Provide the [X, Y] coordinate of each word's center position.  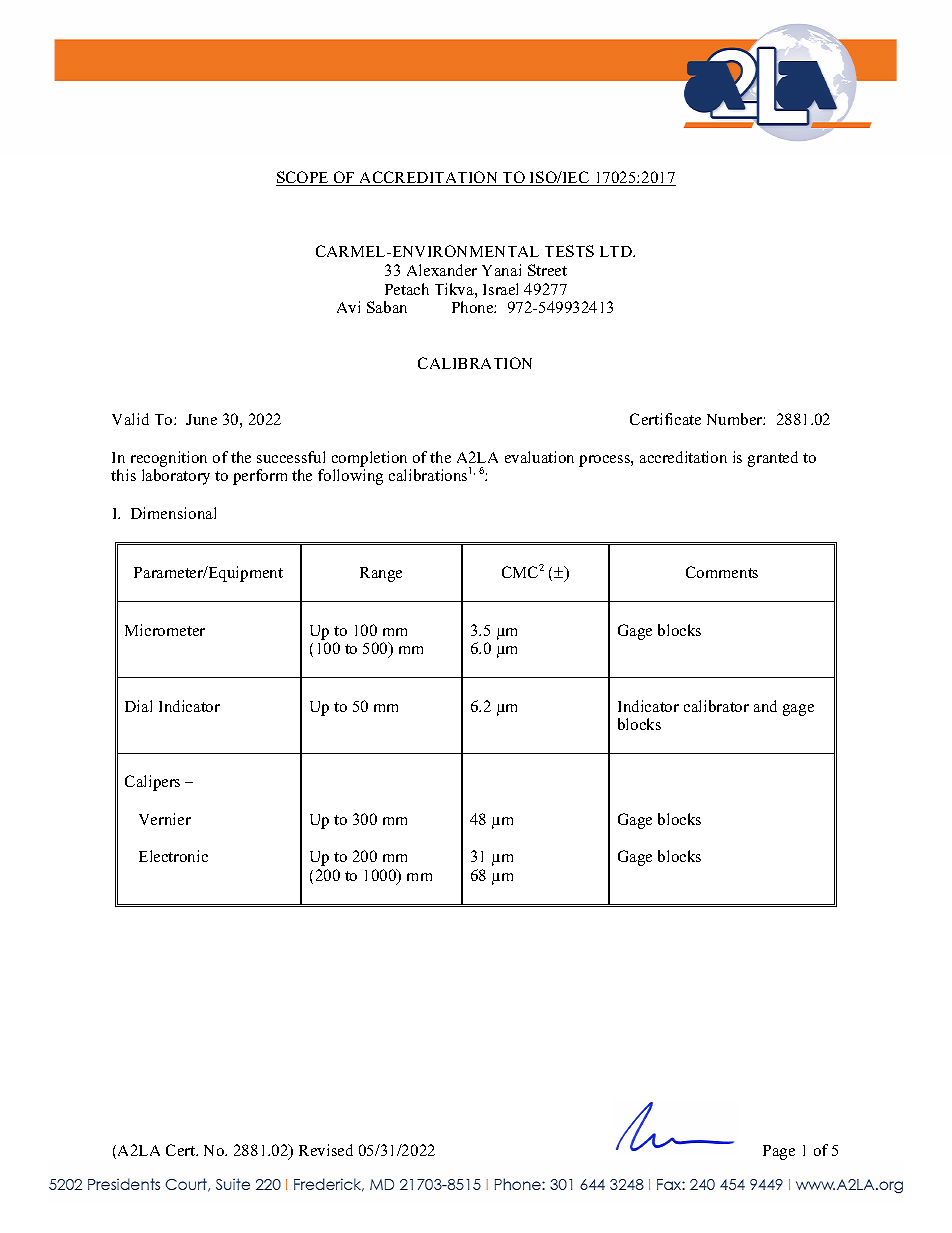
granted [773, 459]
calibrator [716, 706]
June [201, 419]
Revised [326, 1150]
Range [381, 574]
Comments [722, 572]
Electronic [173, 856]
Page [779, 1152]
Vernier [165, 819]
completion [369, 459]
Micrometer [165, 630]
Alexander [442, 270]
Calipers [152, 783]
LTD [617, 251]
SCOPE [303, 178]
